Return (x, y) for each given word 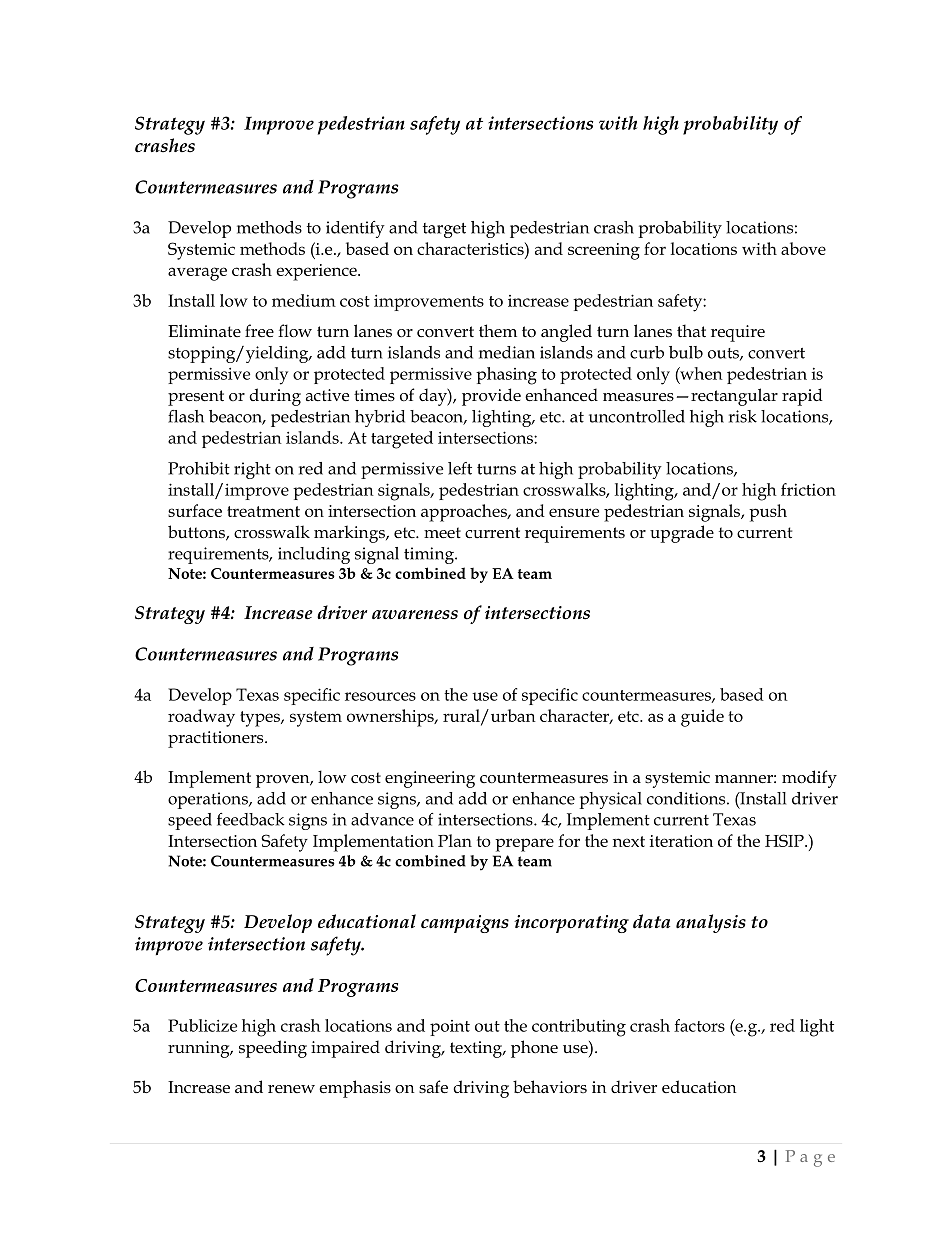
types (261, 719)
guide (702, 718)
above (803, 248)
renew (291, 1089)
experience (317, 272)
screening (604, 251)
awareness (415, 615)
